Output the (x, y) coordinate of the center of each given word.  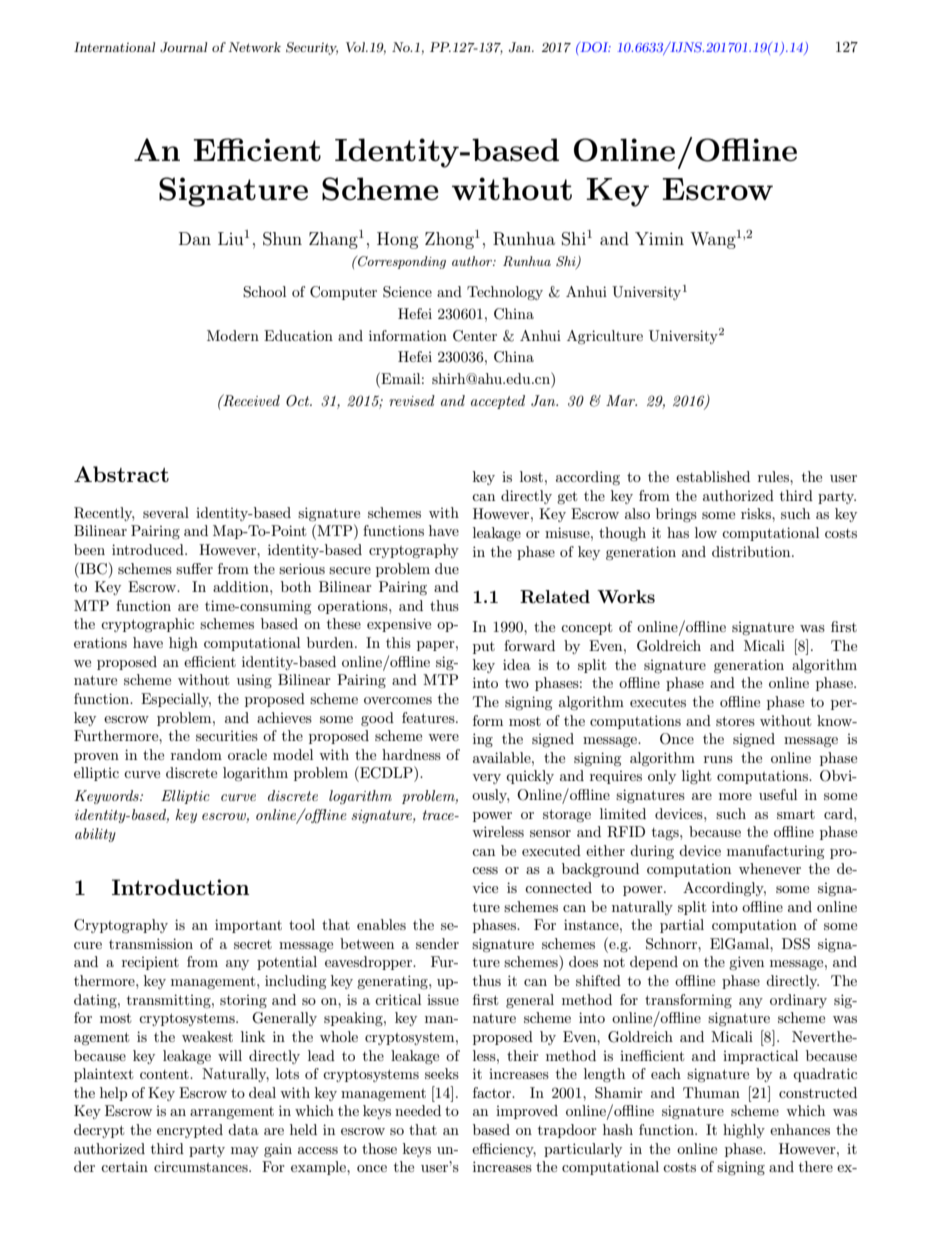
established (713, 476)
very (486, 779)
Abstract (121, 474)
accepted (498, 402)
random (196, 754)
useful (778, 794)
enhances (800, 1129)
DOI (594, 47)
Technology (505, 293)
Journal (183, 47)
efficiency (504, 1150)
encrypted (190, 1131)
